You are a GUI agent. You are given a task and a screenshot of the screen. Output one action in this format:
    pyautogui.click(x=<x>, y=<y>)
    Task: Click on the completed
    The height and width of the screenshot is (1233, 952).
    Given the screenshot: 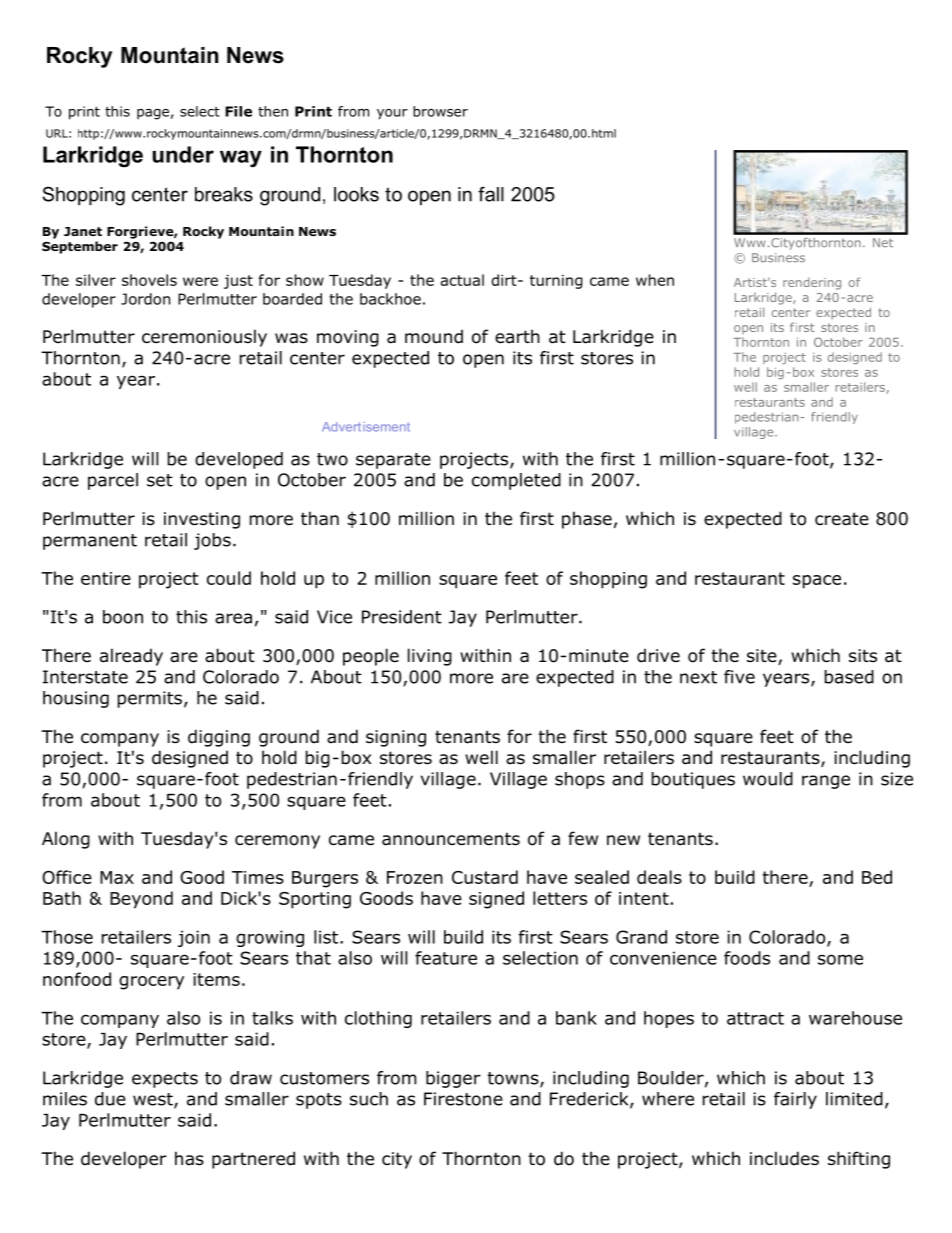 What is the action you would take?
    pyautogui.click(x=516, y=481)
